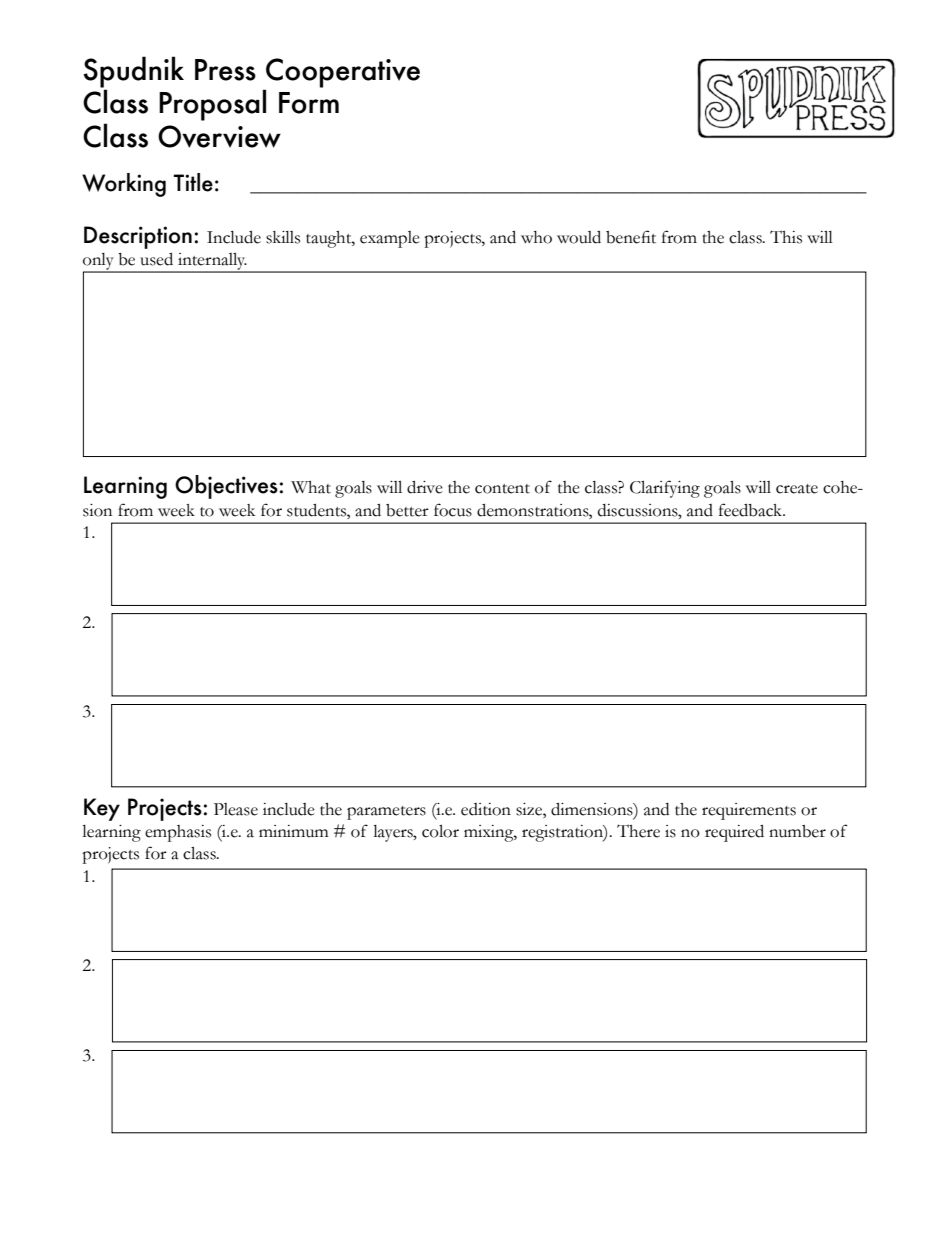 The height and width of the screenshot is (1233, 952). I want to click on example, so click(390, 239).
